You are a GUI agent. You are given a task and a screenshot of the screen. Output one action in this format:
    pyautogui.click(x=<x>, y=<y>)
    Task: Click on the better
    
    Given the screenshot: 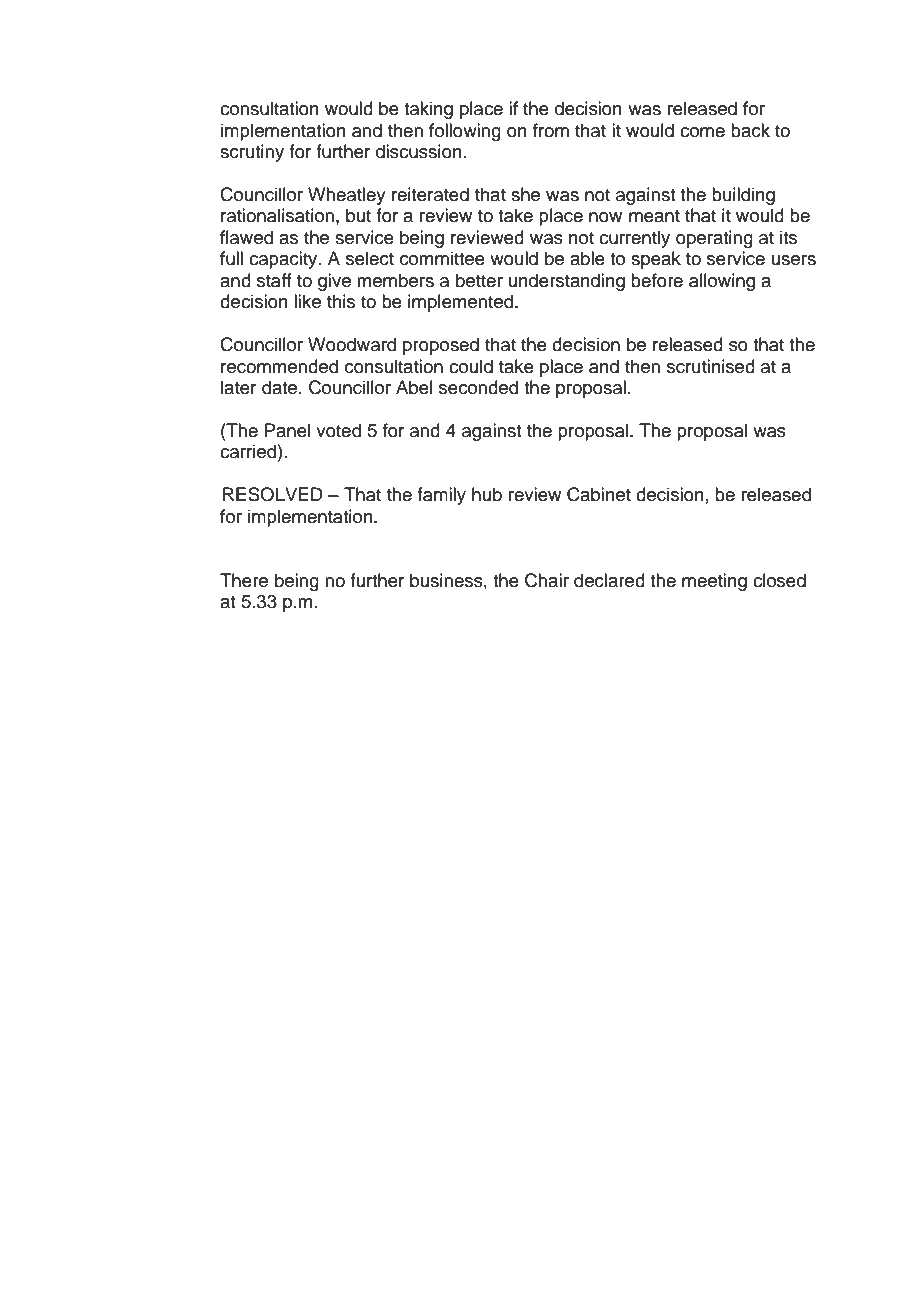 What is the action you would take?
    pyautogui.click(x=479, y=280)
